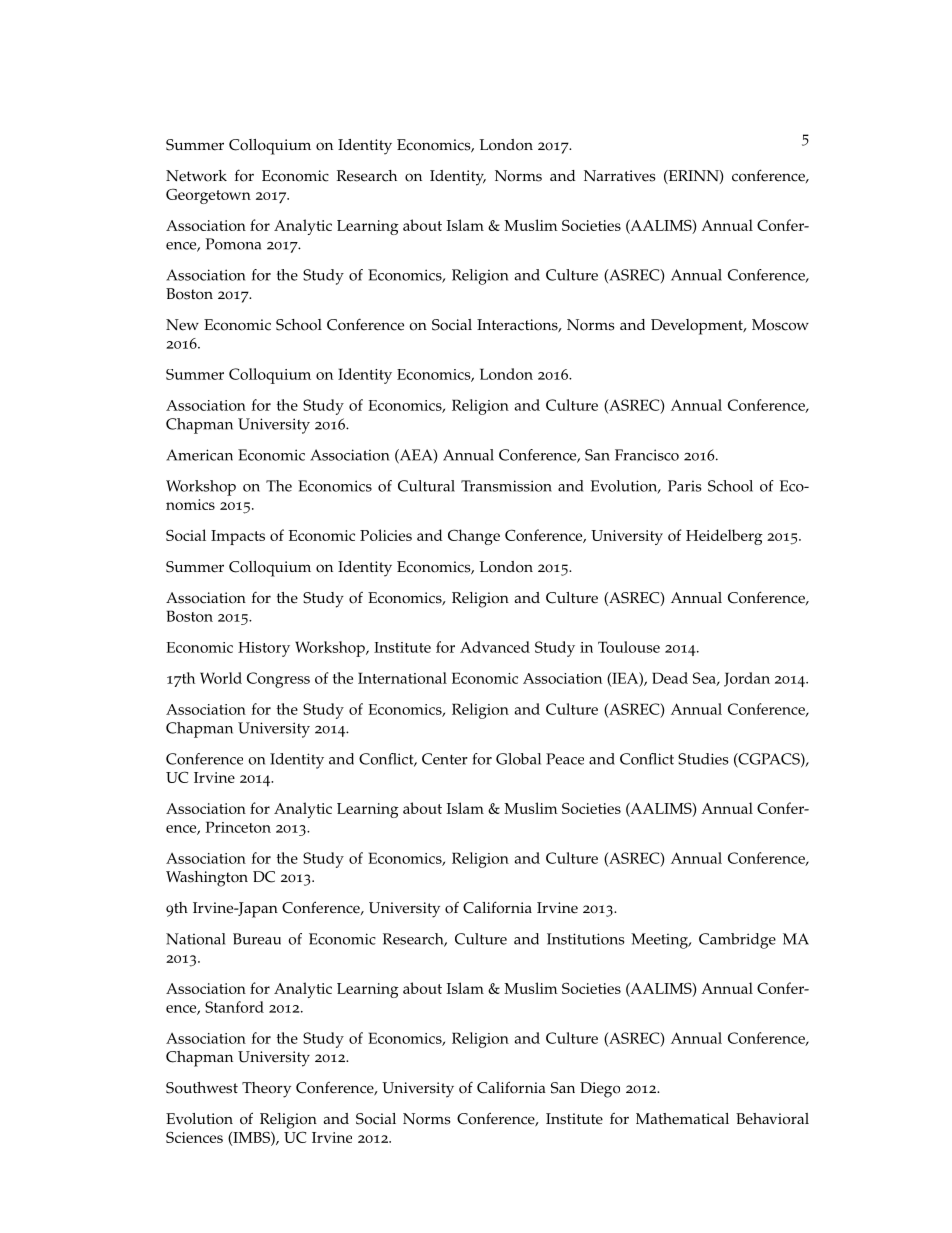 The width and height of the document is (952, 1233). What do you see at coordinates (207, 879) in the document?
I see `Washington` at bounding box center [207, 879].
